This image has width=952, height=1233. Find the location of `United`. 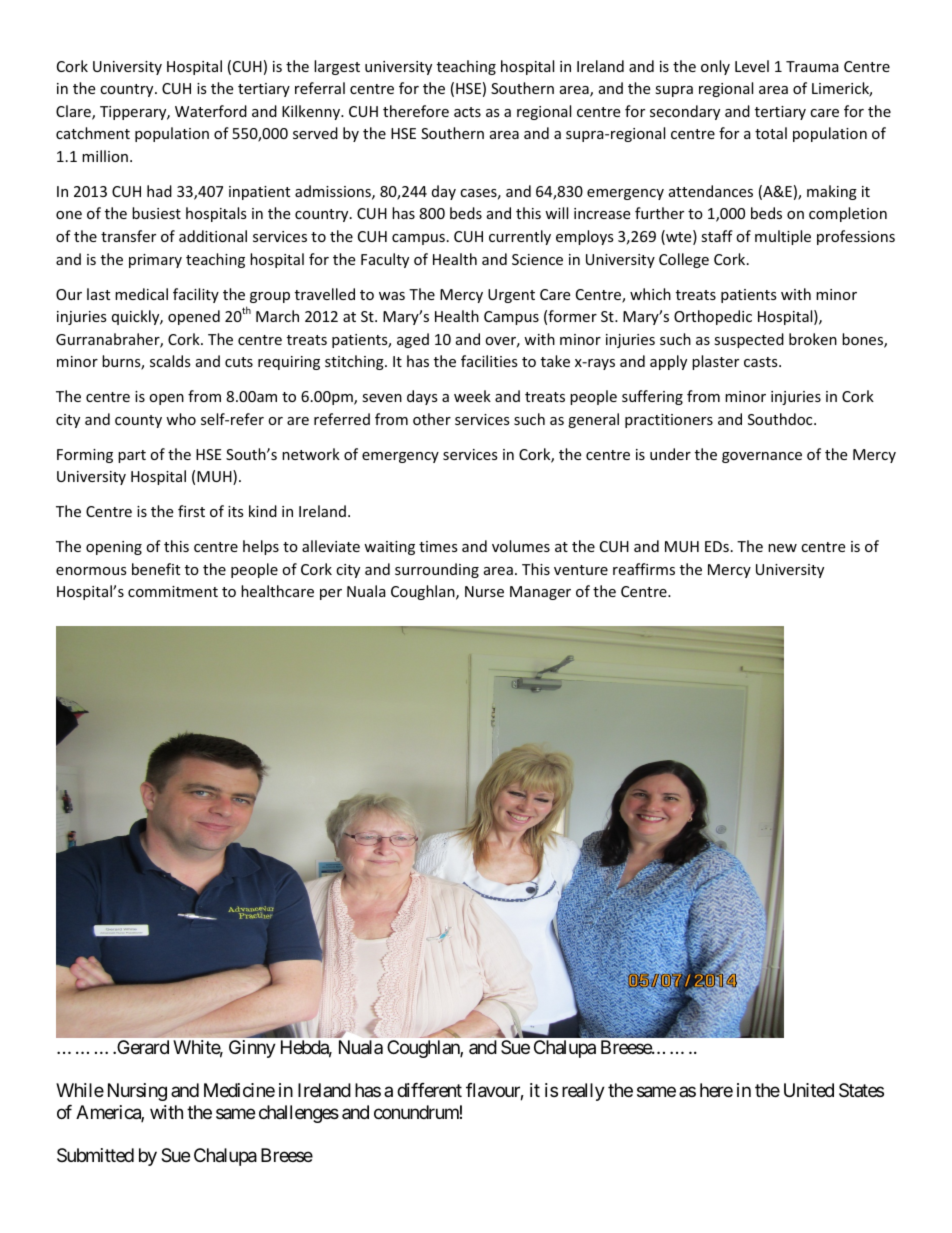

United is located at coordinates (809, 1090).
